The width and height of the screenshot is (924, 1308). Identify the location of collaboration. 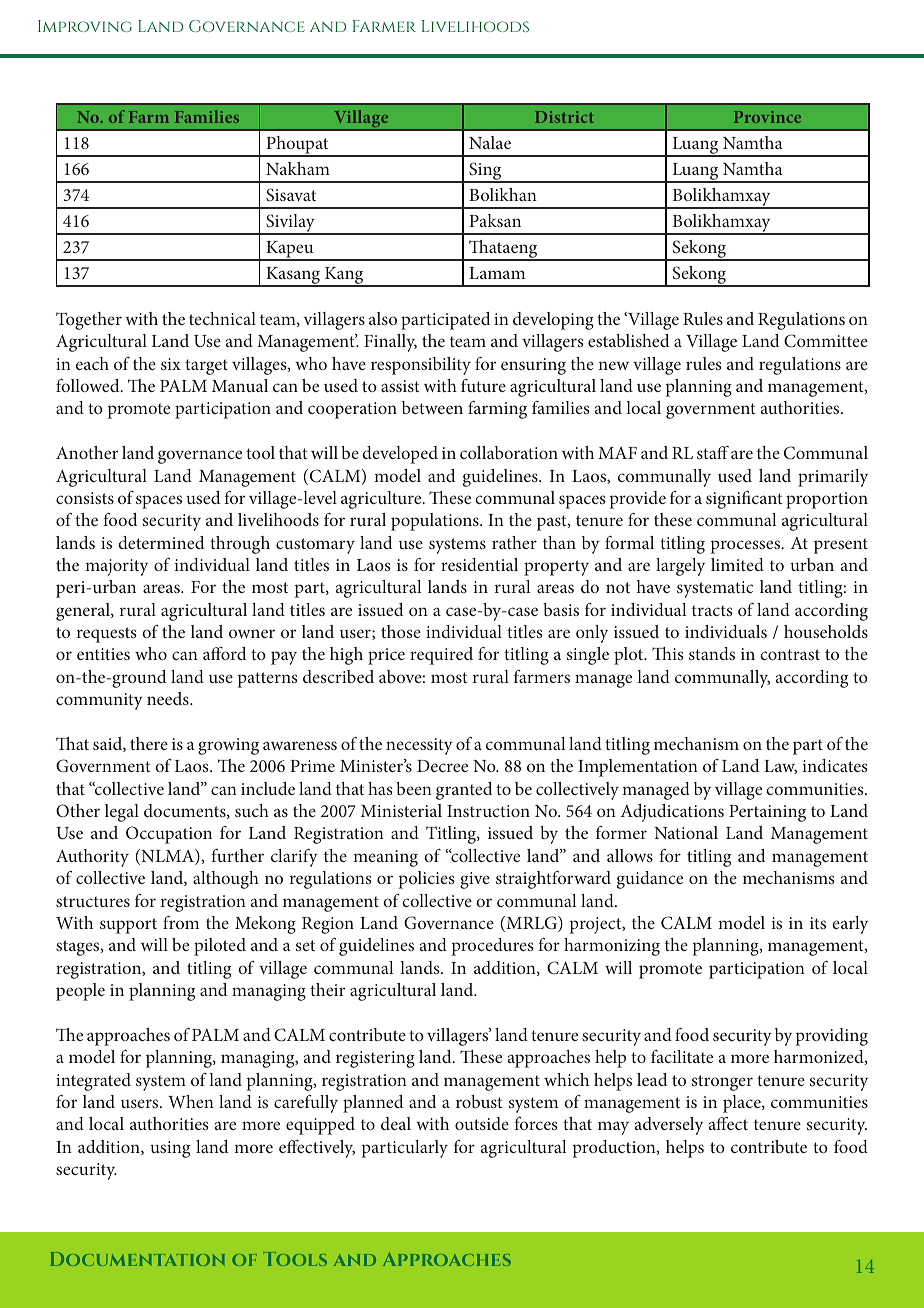
(509, 452).
